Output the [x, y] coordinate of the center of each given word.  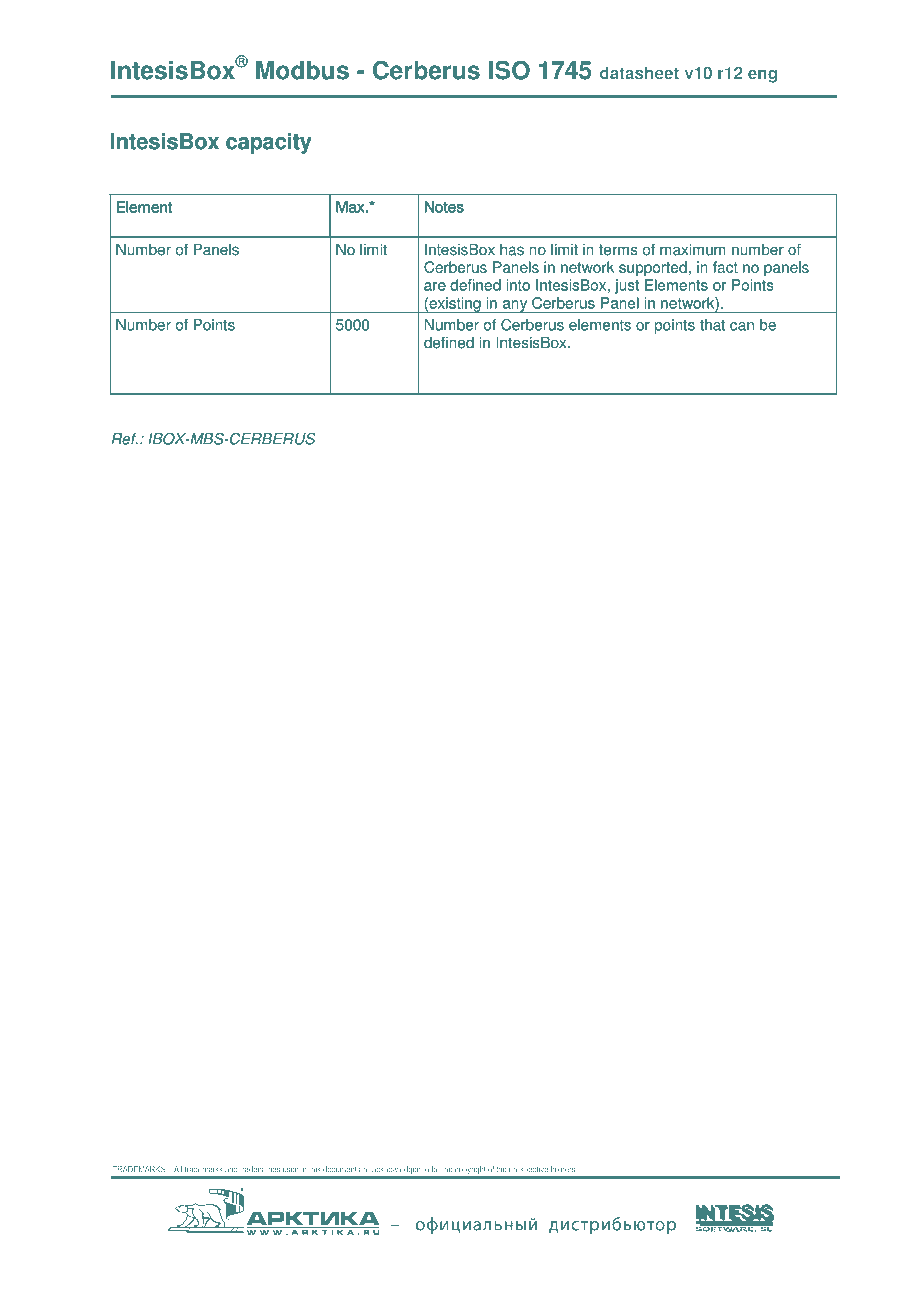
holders [563, 1169]
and [231, 1170]
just [627, 286]
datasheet [639, 72]
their [503, 1169]
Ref [125, 439]
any [515, 306]
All [178, 1169]
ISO [509, 70]
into [518, 285]
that [712, 325]
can [742, 326]
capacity [269, 143]
